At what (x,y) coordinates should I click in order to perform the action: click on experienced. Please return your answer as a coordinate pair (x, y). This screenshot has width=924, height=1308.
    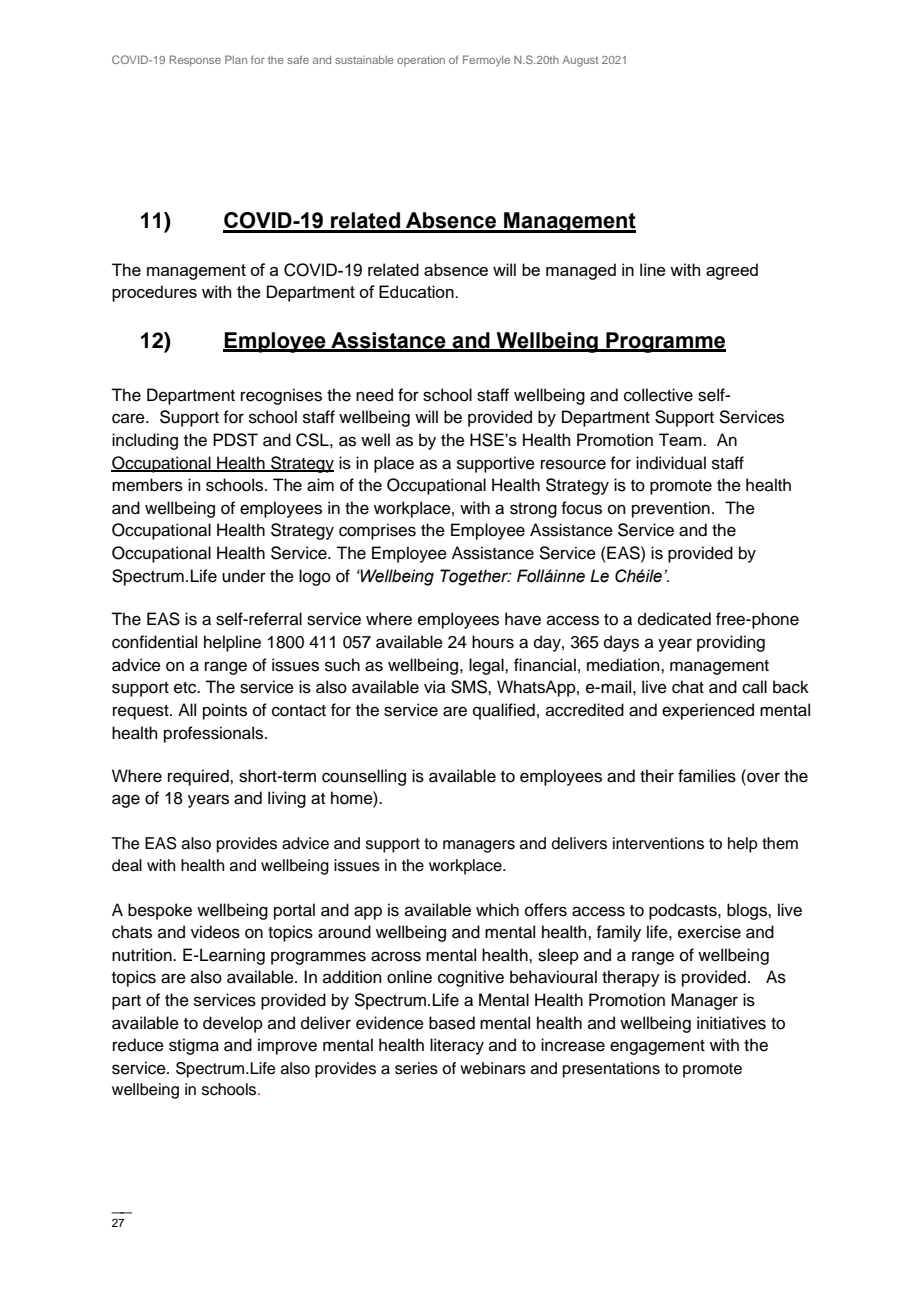
    Looking at the image, I should click on (708, 711).
